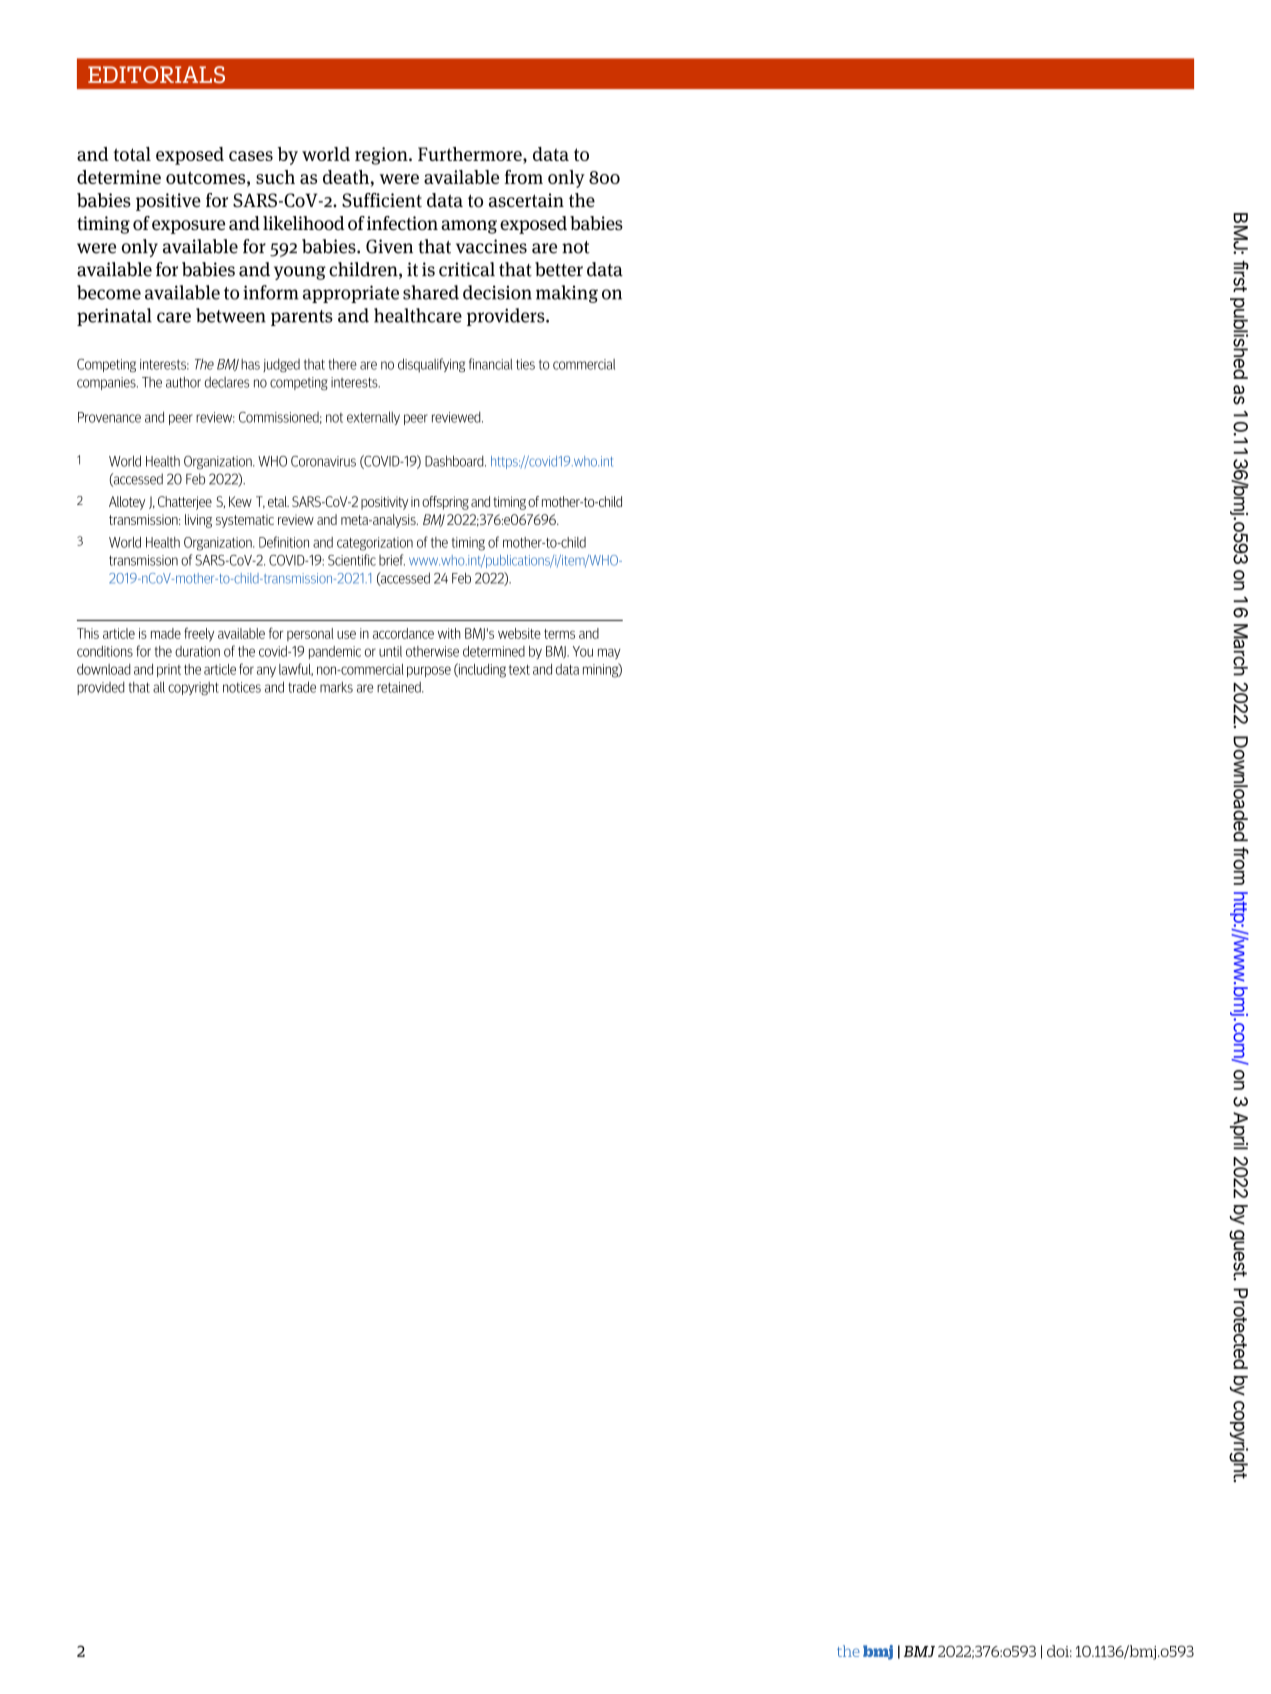 The width and height of the screenshot is (1271, 1694). Describe the element at coordinates (183, 382) in the screenshot. I see `author` at that location.
